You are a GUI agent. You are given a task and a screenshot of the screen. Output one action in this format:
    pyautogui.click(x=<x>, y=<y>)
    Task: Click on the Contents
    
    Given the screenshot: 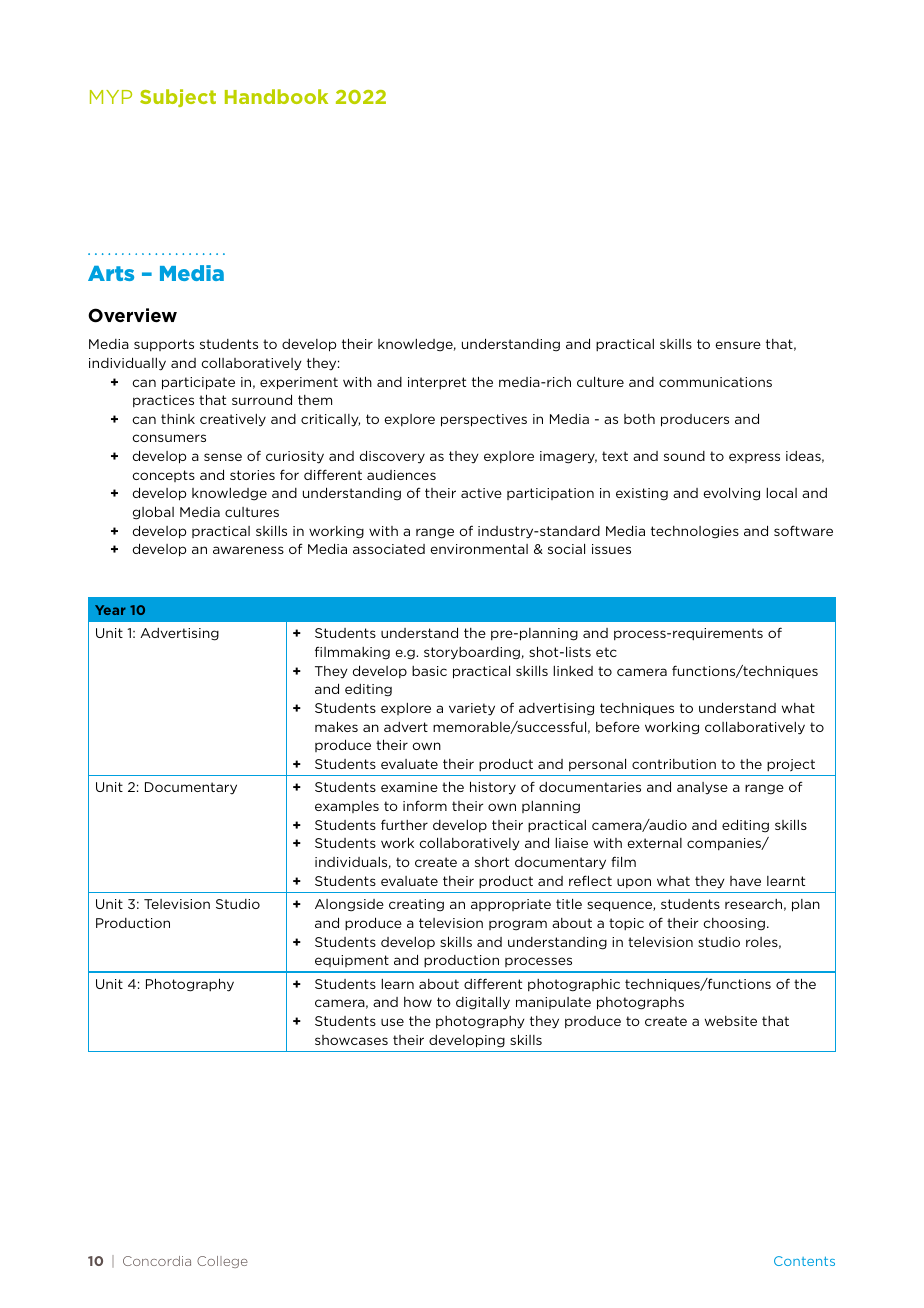 What is the action you would take?
    pyautogui.click(x=804, y=1261)
